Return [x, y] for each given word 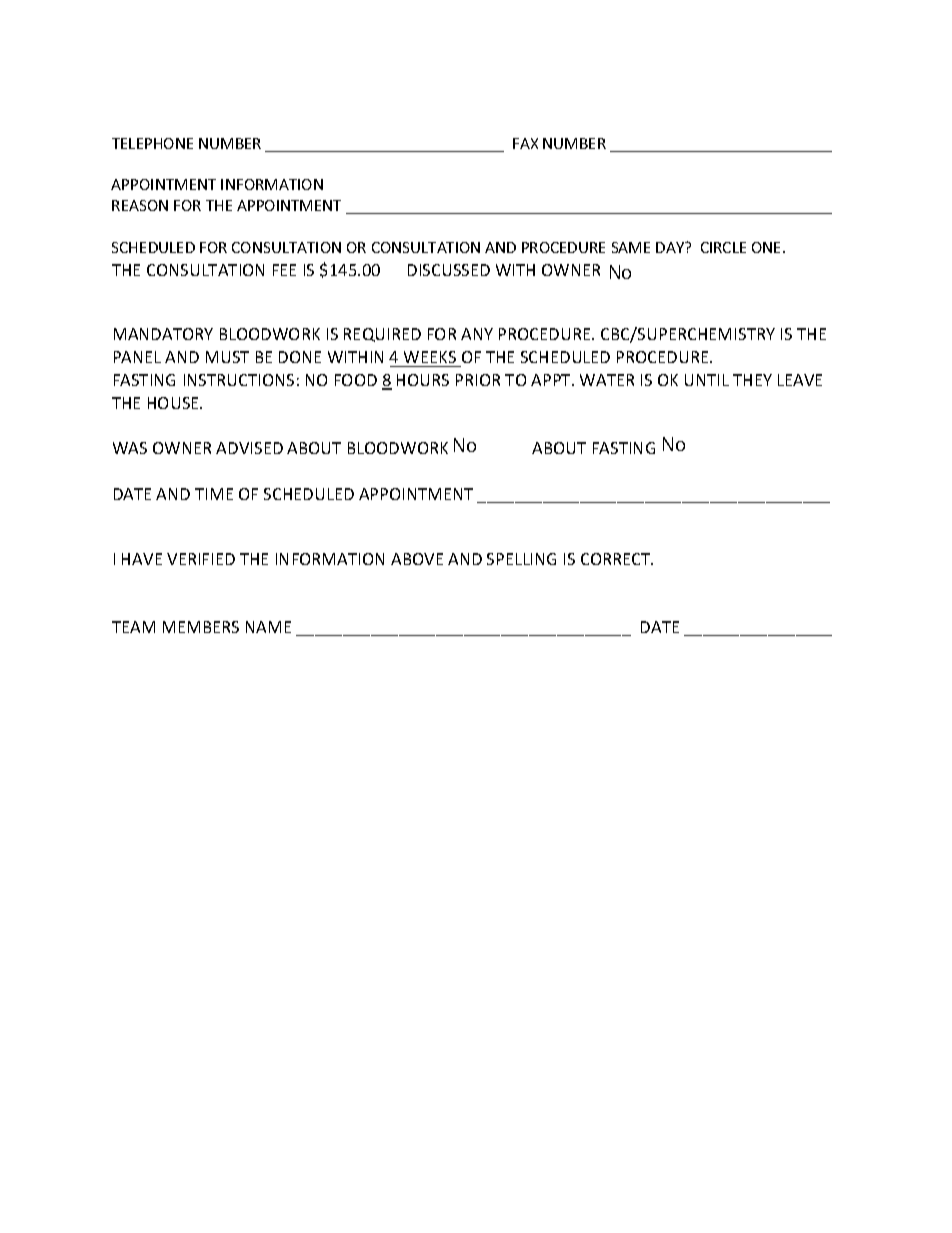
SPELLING [521, 559]
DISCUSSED [449, 270]
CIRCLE [723, 247]
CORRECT [617, 559]
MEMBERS [201, 627]
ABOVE [417, 559]
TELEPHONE [152, 143]
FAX [525, 143]
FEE [284, 270]
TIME [214, 494]
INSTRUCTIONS [239, 380]
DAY [671, 247]
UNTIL [707, 380]
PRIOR [478, 380]
